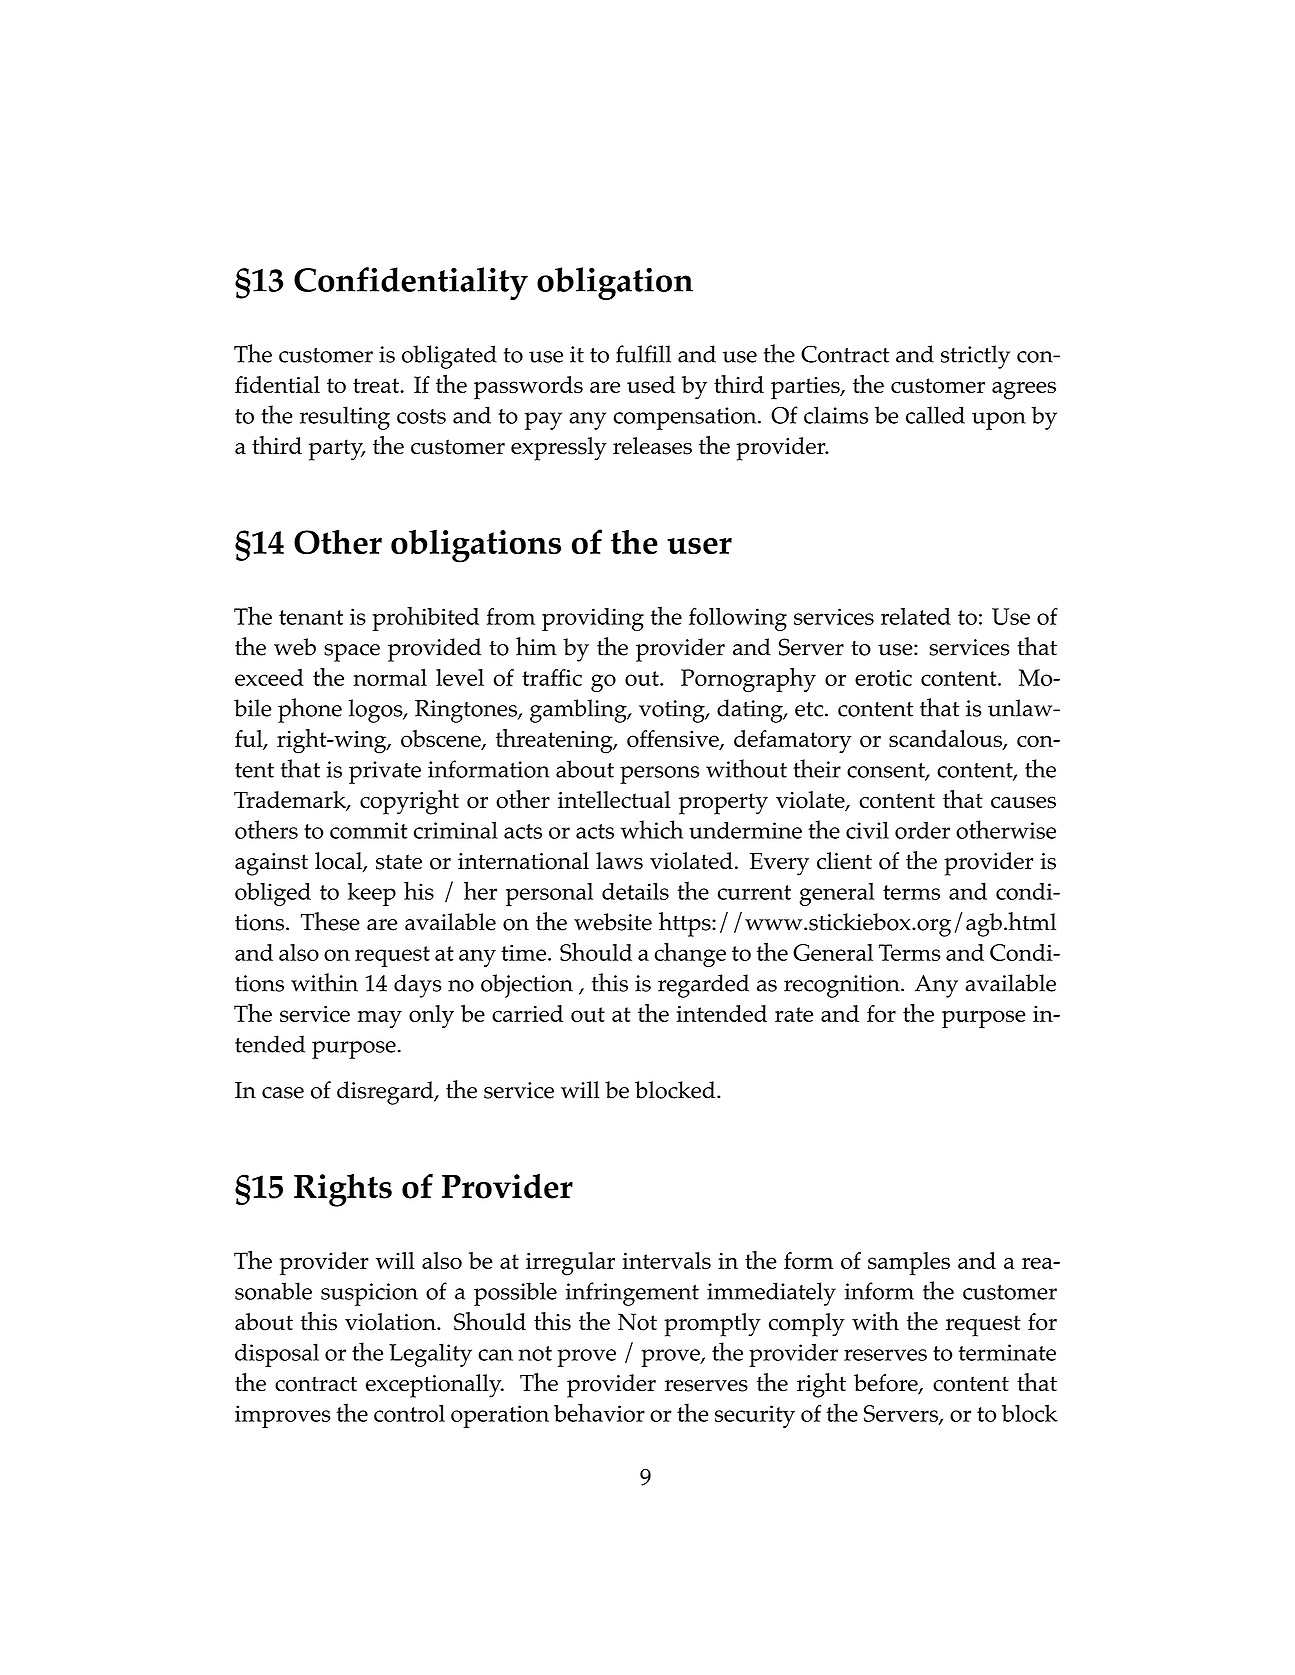  I want to click on called, so click(935, 415).
